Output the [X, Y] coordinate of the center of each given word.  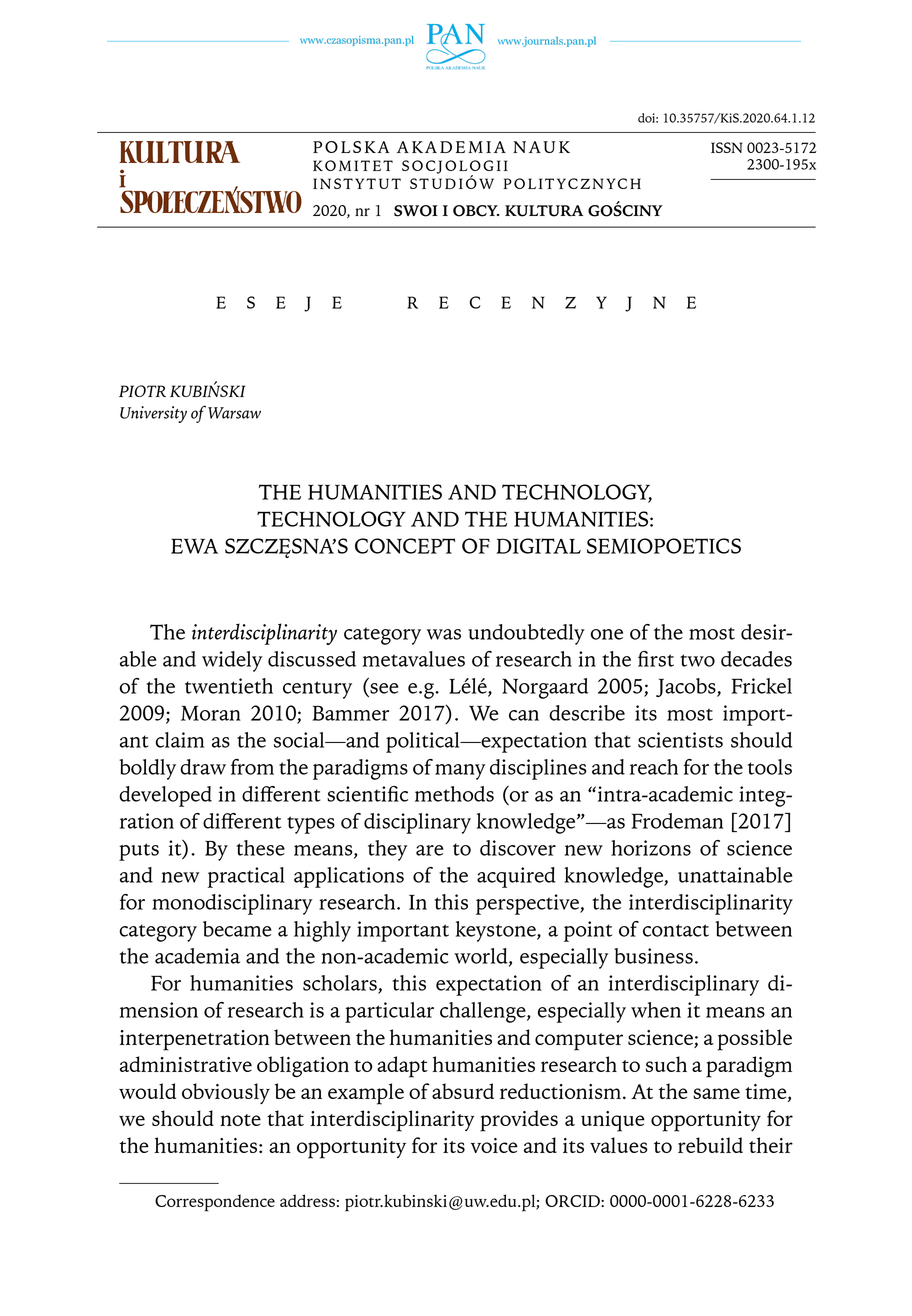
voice [494, 1145]
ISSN [726, 147]
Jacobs [687, 687]
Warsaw [234, 413]
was [444, 634]
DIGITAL [538, 546]
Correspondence [215, 1203]
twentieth [229, 686]
